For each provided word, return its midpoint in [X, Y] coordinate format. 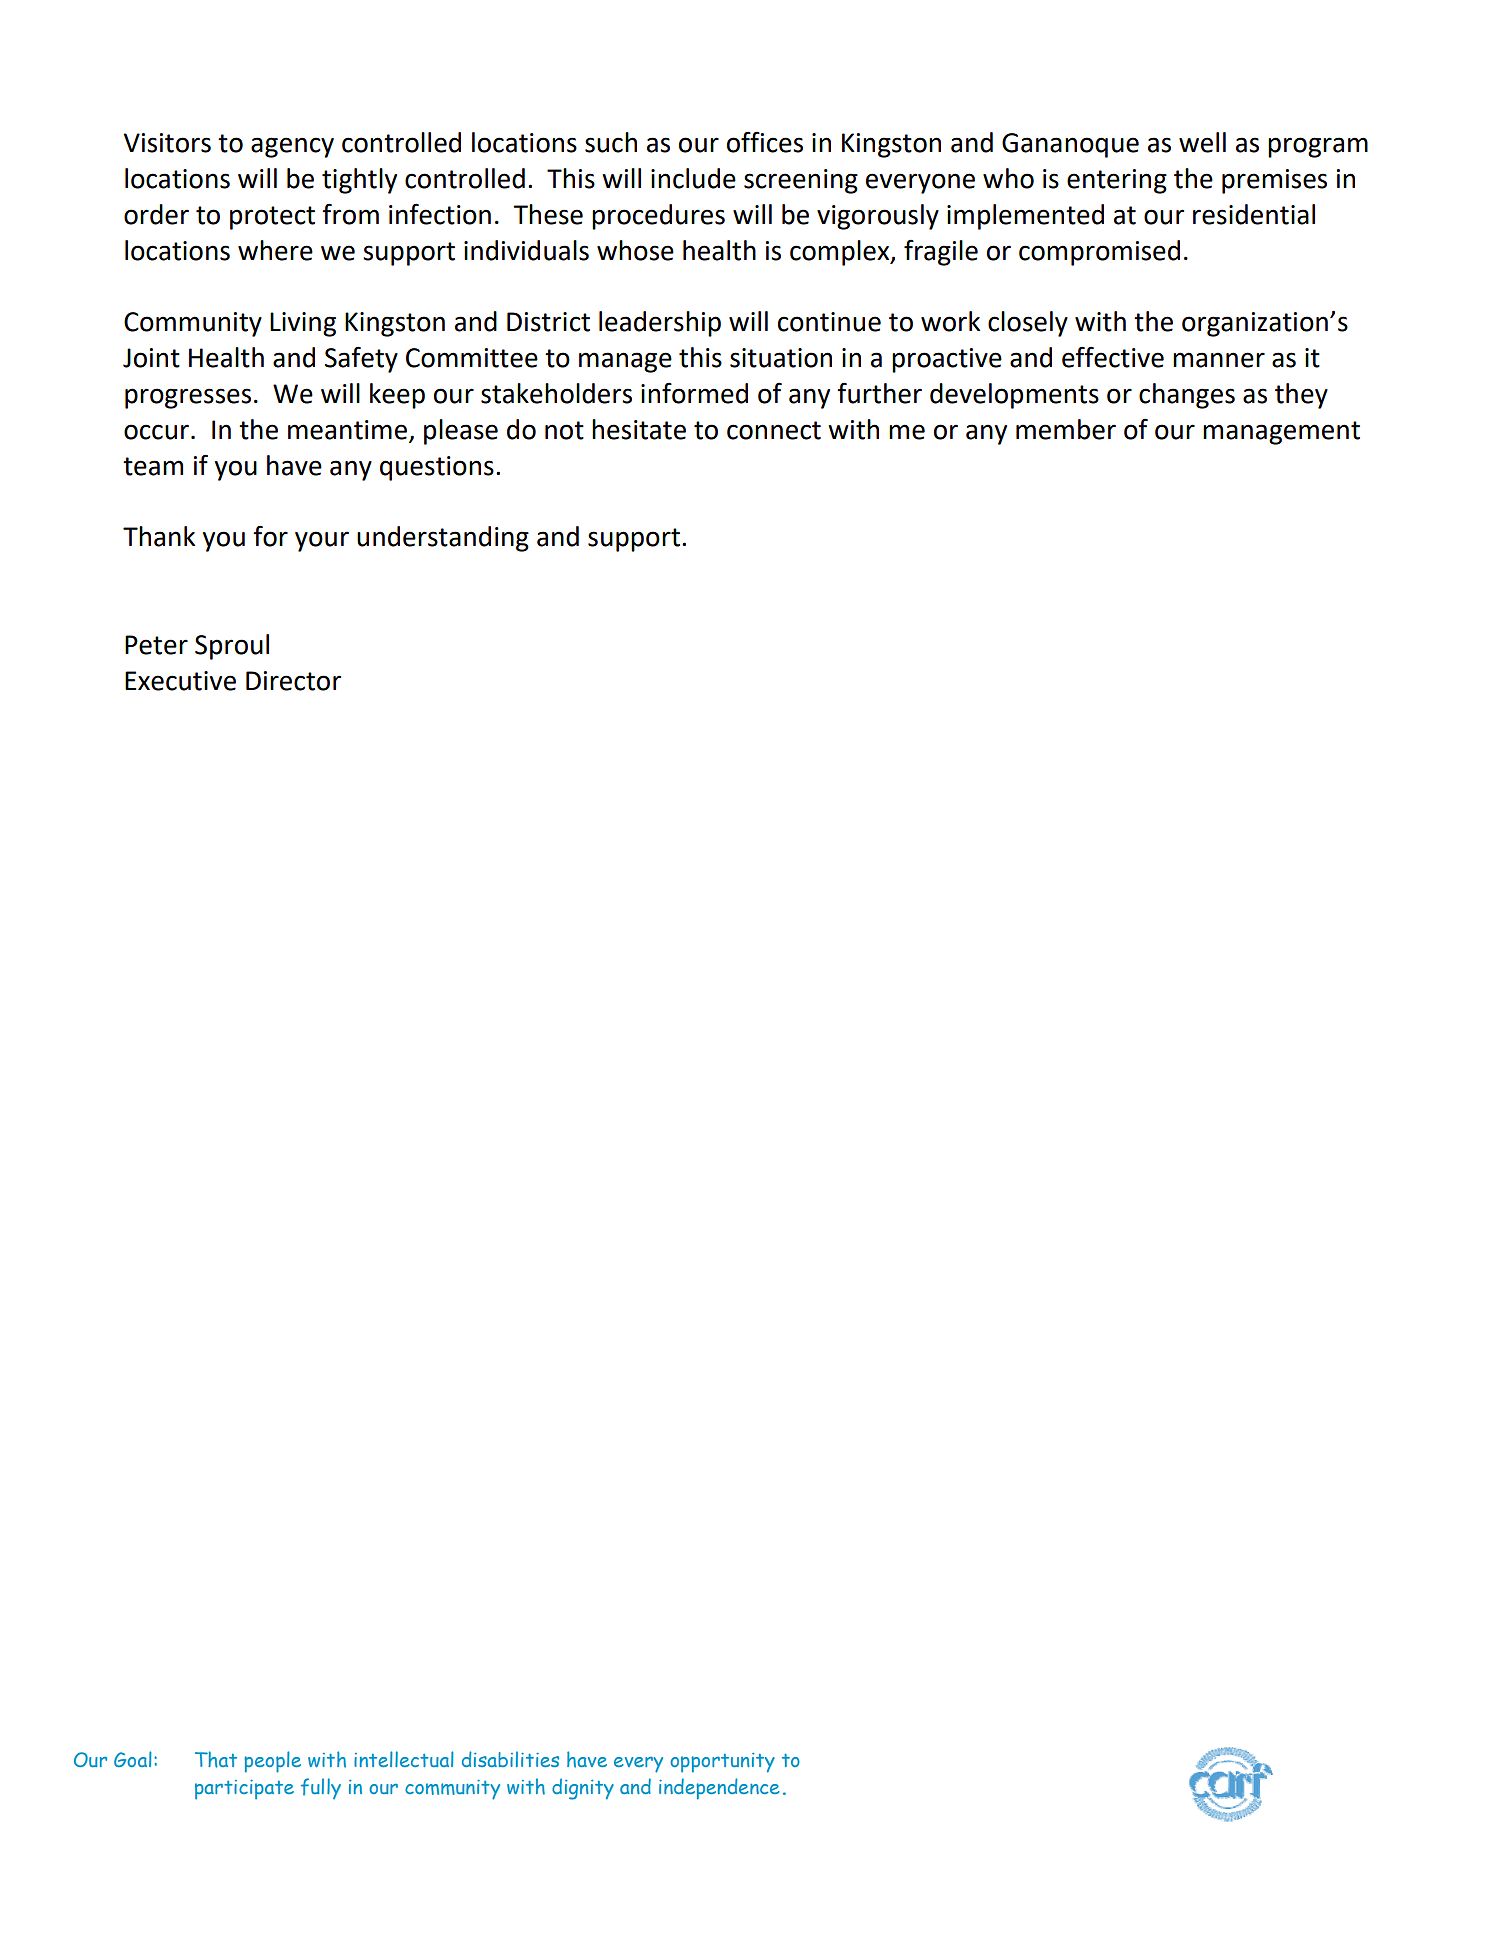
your [322, 541]
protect [272, 218]
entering [1117, 181]
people [272, 1762]
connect [774, 430]
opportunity [722, 1763]
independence [719, 1789]
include [693, 178]
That [216, 1759]
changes [1187, 396]
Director [293, 681]
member [1066, 429]
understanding [443, 539]
